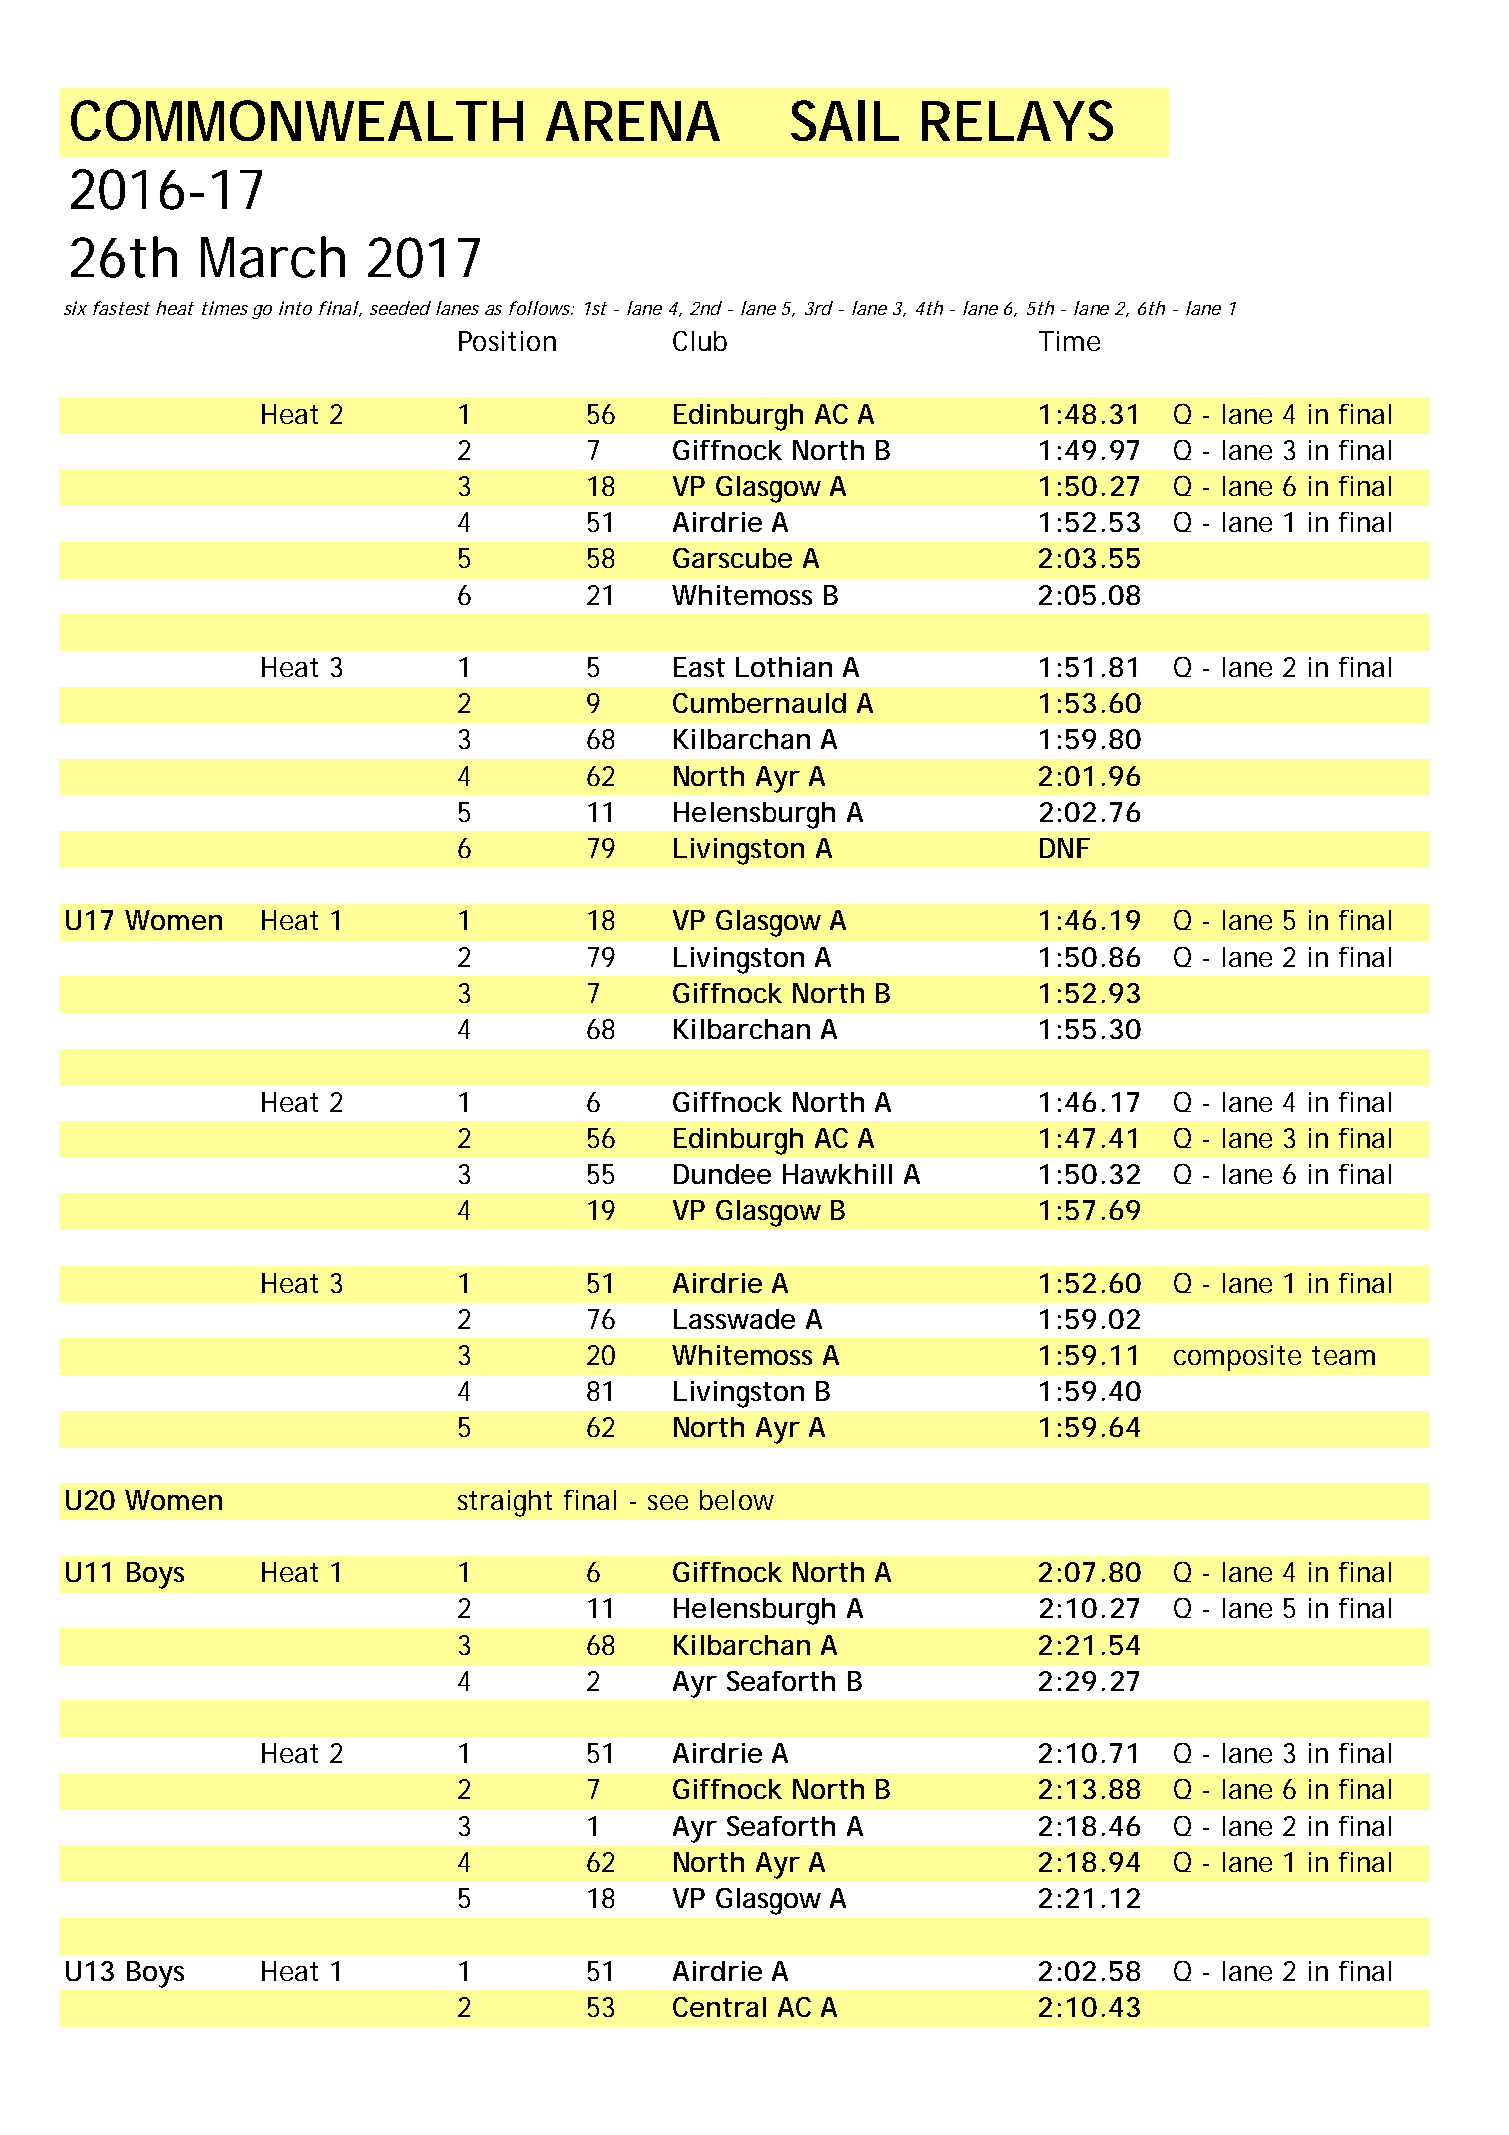 The height and width of the screenshot is (2135, 1509). What do you see at coordinates (699, 667) in the screenshot?
I see `East` at bounding box center [699, 667].
